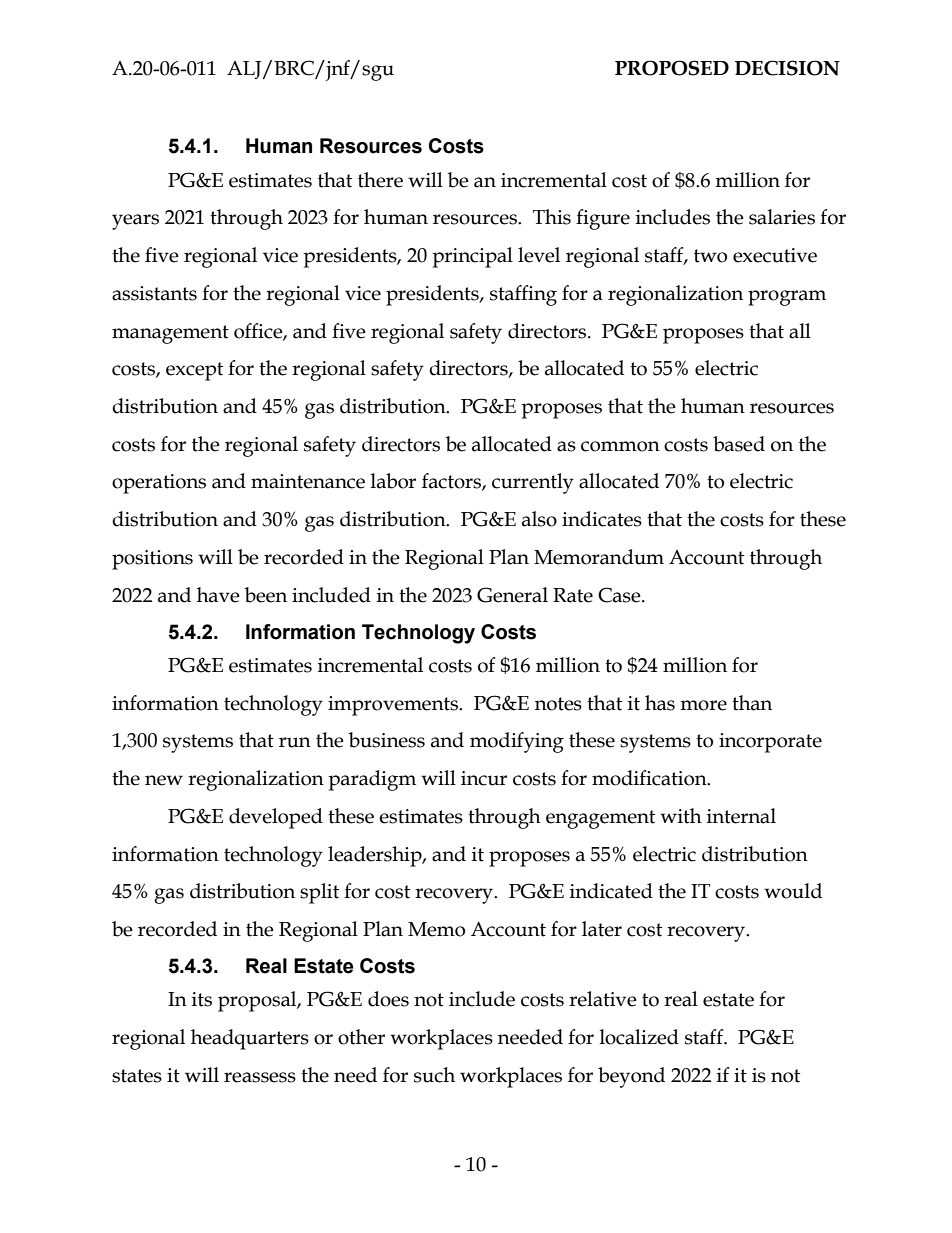 The width and height of the screenshot is (952, 1233). I want to click on have, so click(218, 595).
